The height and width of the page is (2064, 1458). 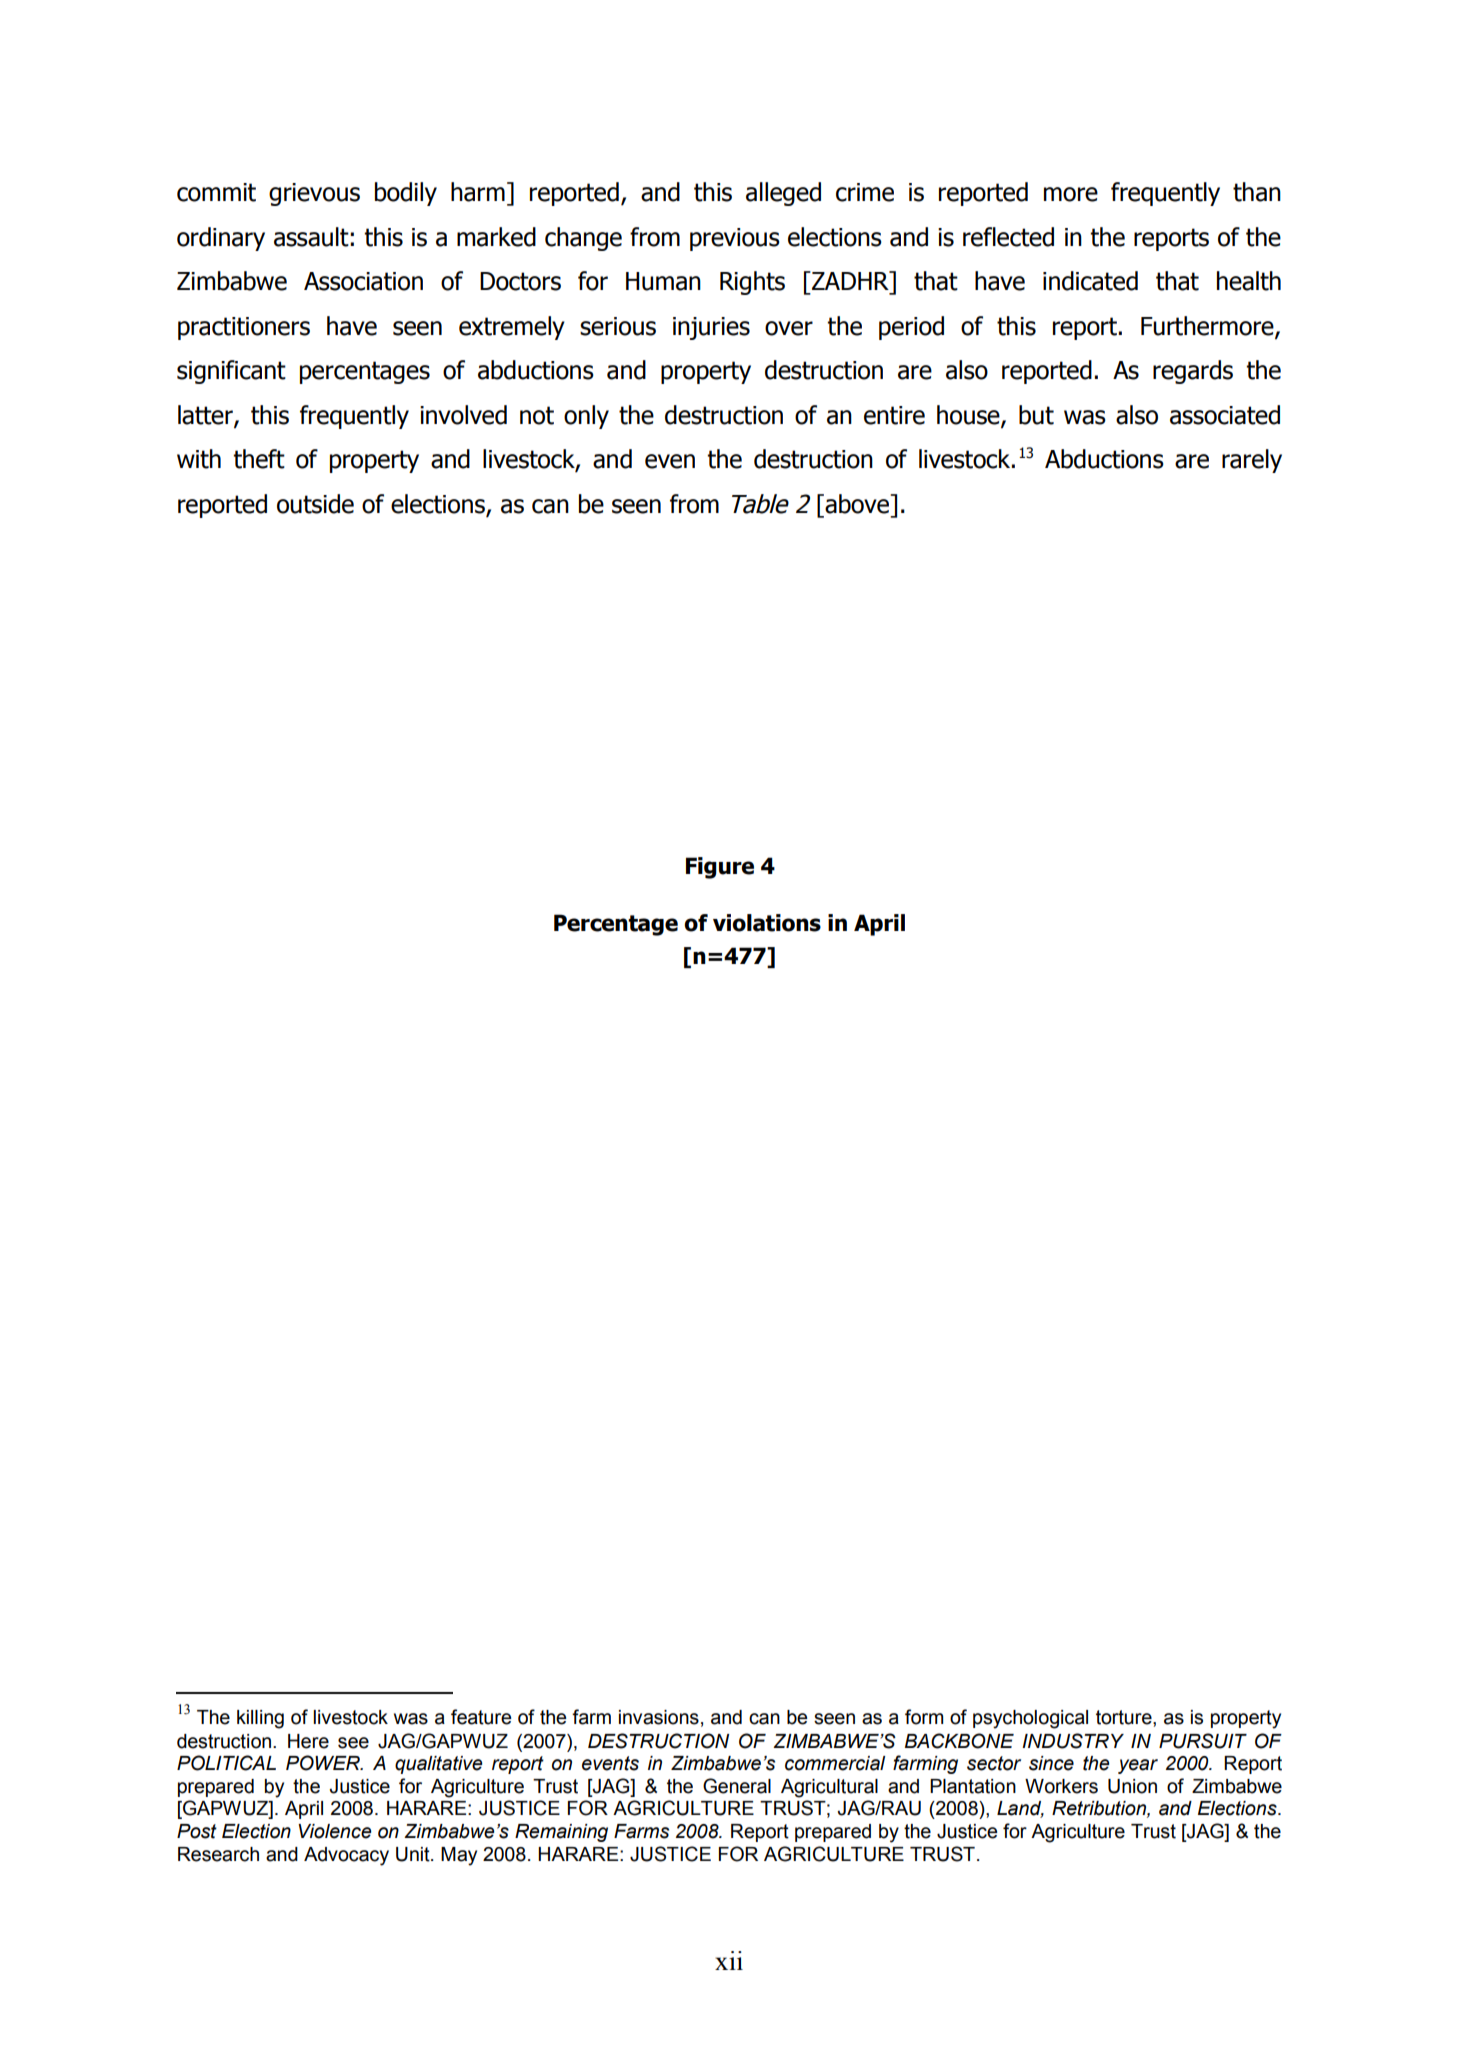 I want to click on Association, so click(x=363, y=281).
